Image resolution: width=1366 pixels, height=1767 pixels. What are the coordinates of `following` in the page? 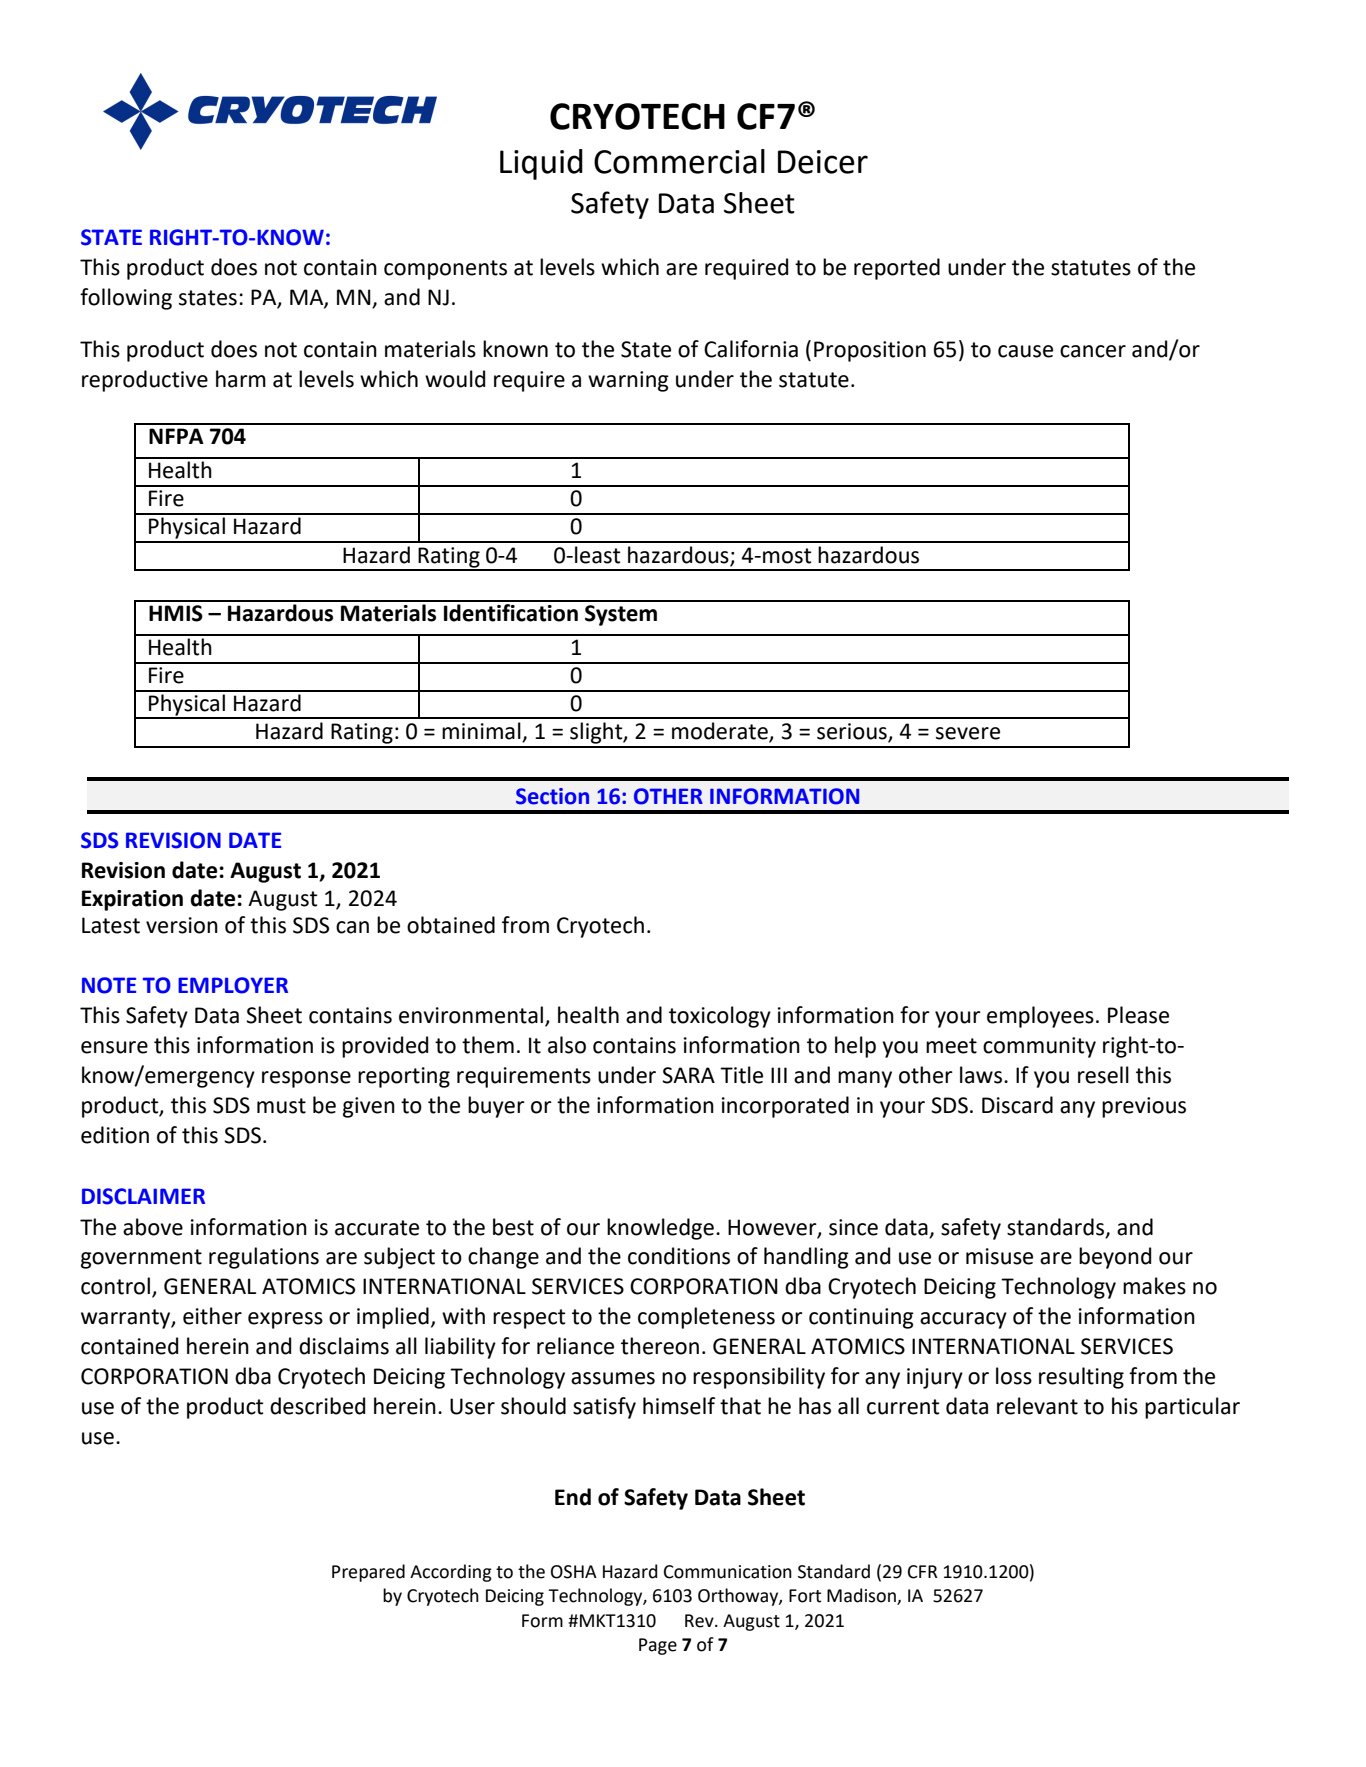 It's located at (126, 299).
